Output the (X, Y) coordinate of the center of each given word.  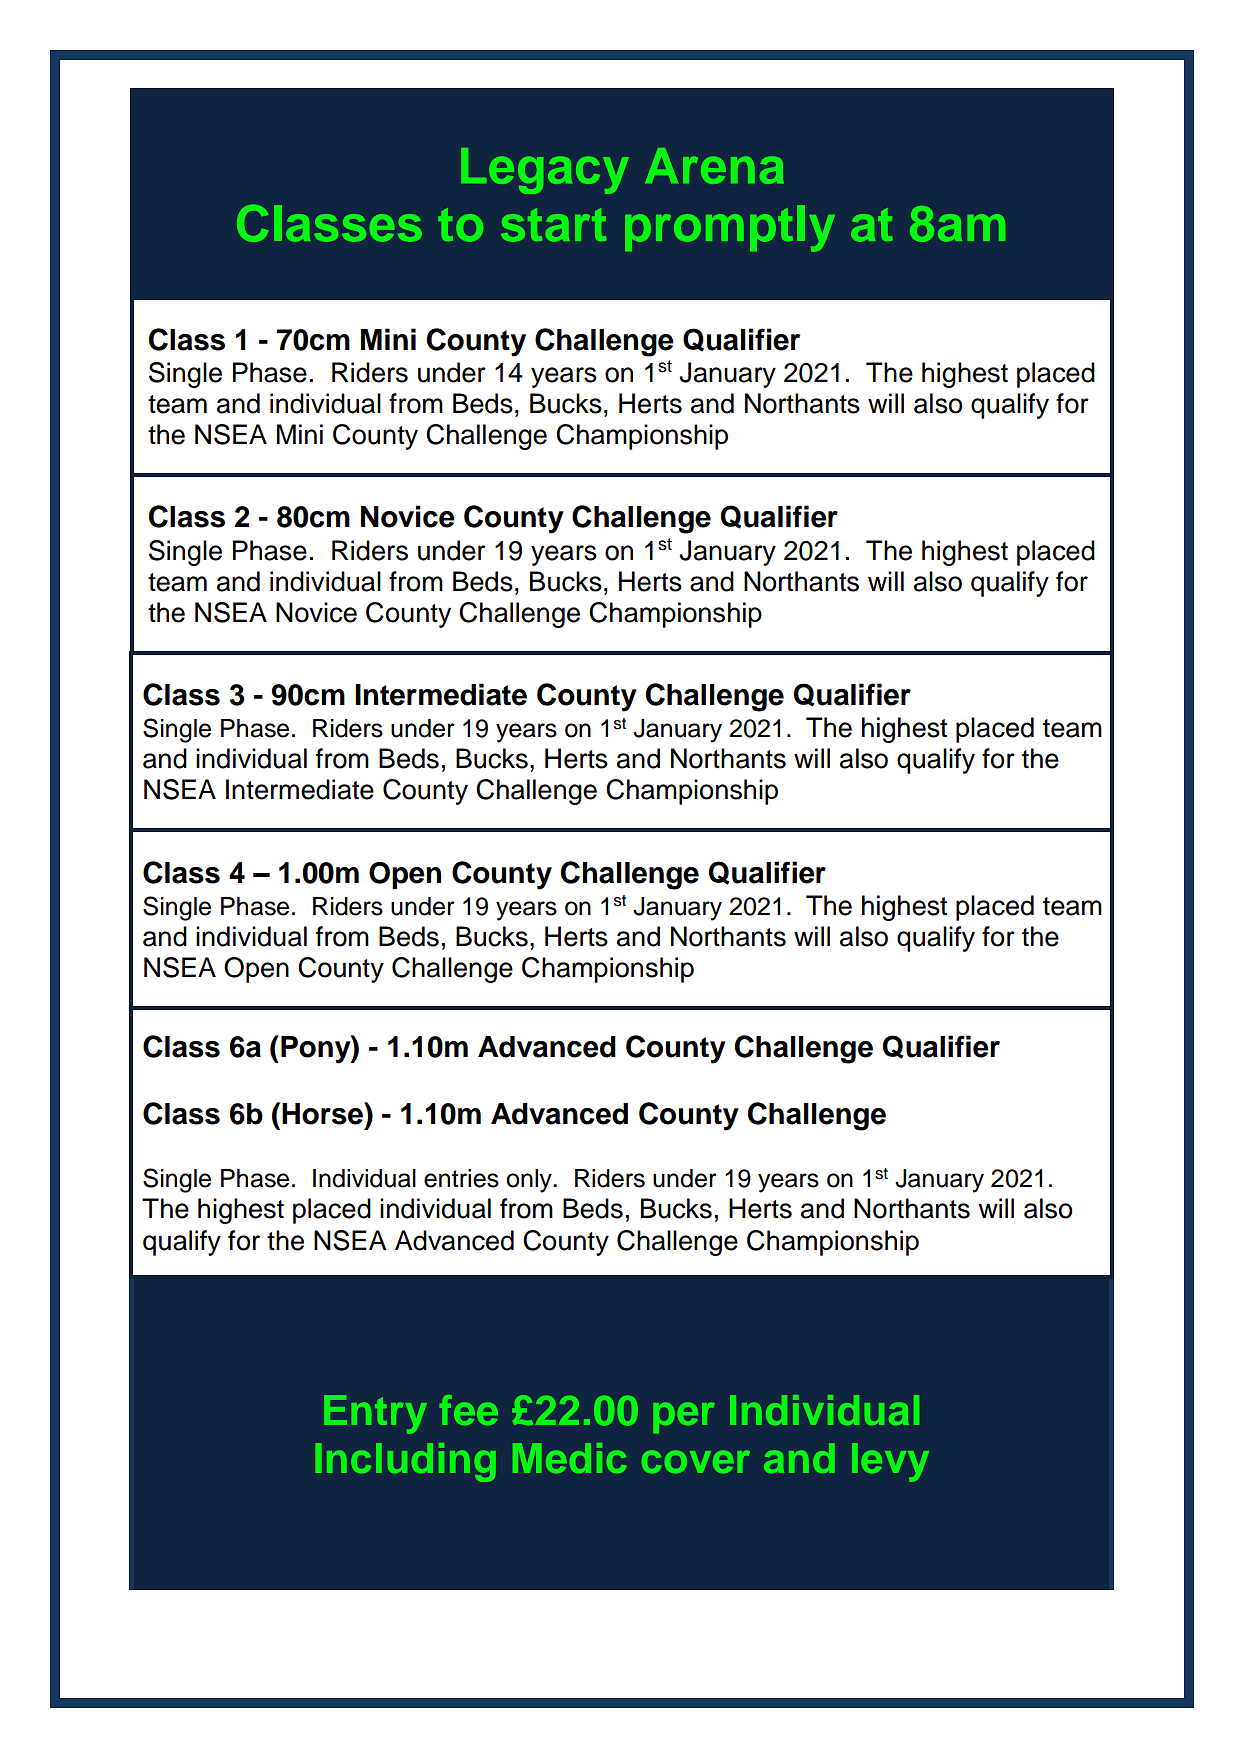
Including (405, 1462)
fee (469, 1410)
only (530, 1181)
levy (890, 1462)
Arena (714, 166)
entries (461, 1178)
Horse (323, 1113)
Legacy (545, 171)
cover (696, 1462)
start (553, 224)
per (684, 1418)
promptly (730, 228)
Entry (376, 1414)
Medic (569, 1458)
